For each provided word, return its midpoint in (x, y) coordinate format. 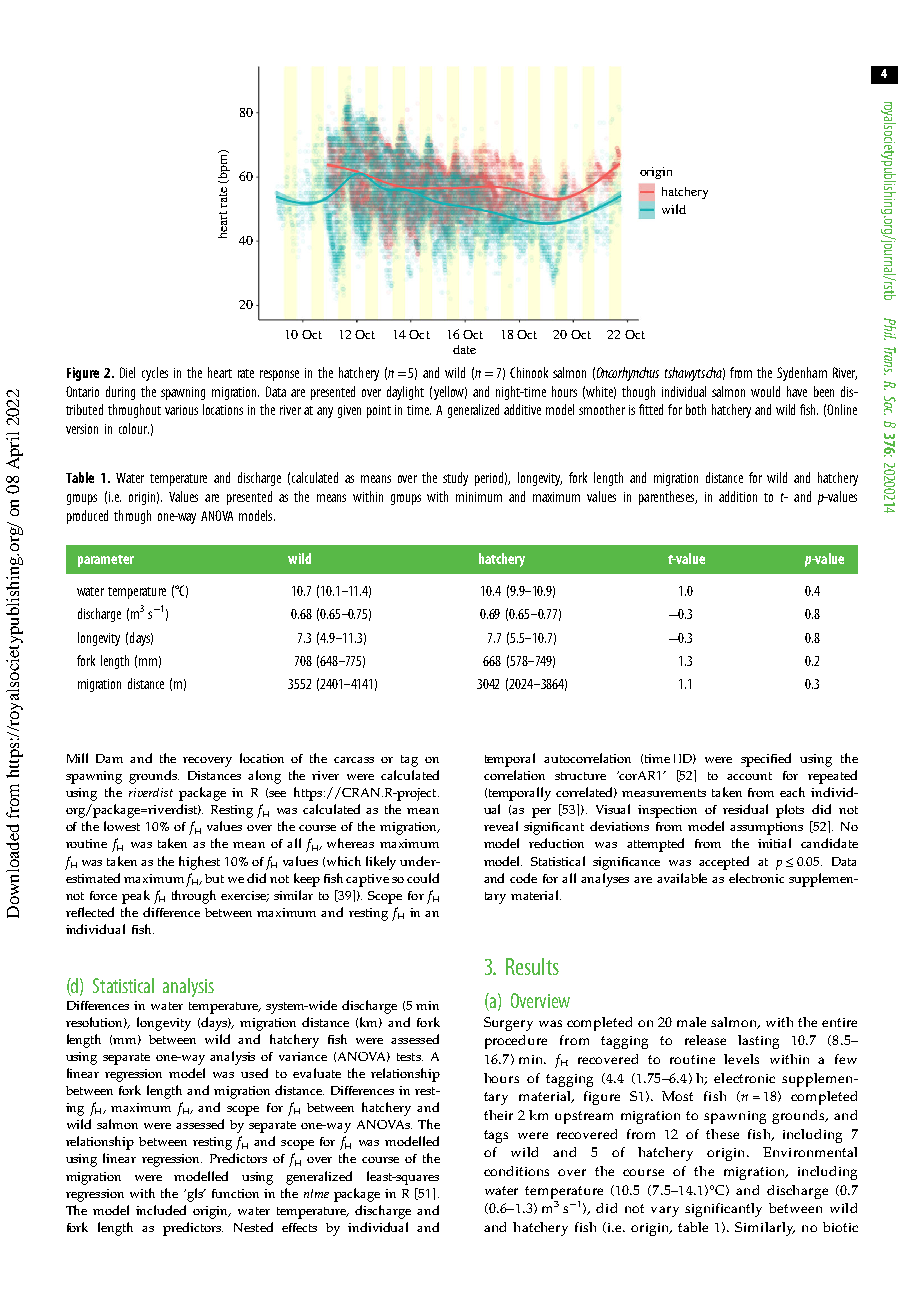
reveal (501, 826)
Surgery (508, 1024)
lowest (122, 826)
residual (745, 809)
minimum (479, 497)
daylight (405, 393)
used (254, 1073)
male (691, 1022)
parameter (106, 561)
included (161, 1210)
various (181, 410)
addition (738, 496)
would (765, 391)
